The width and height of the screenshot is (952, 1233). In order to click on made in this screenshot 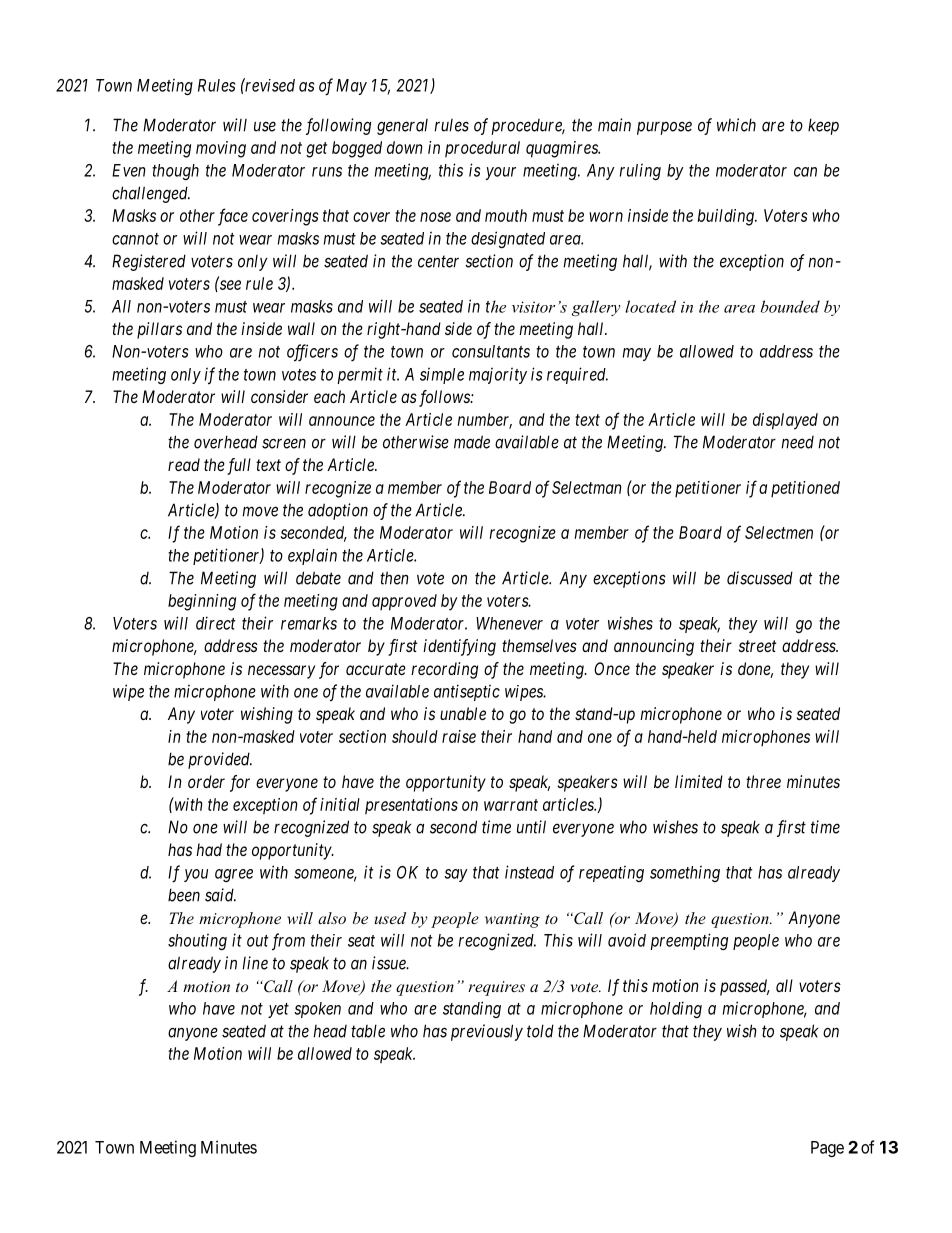, I will do `click(472, 442)`.
